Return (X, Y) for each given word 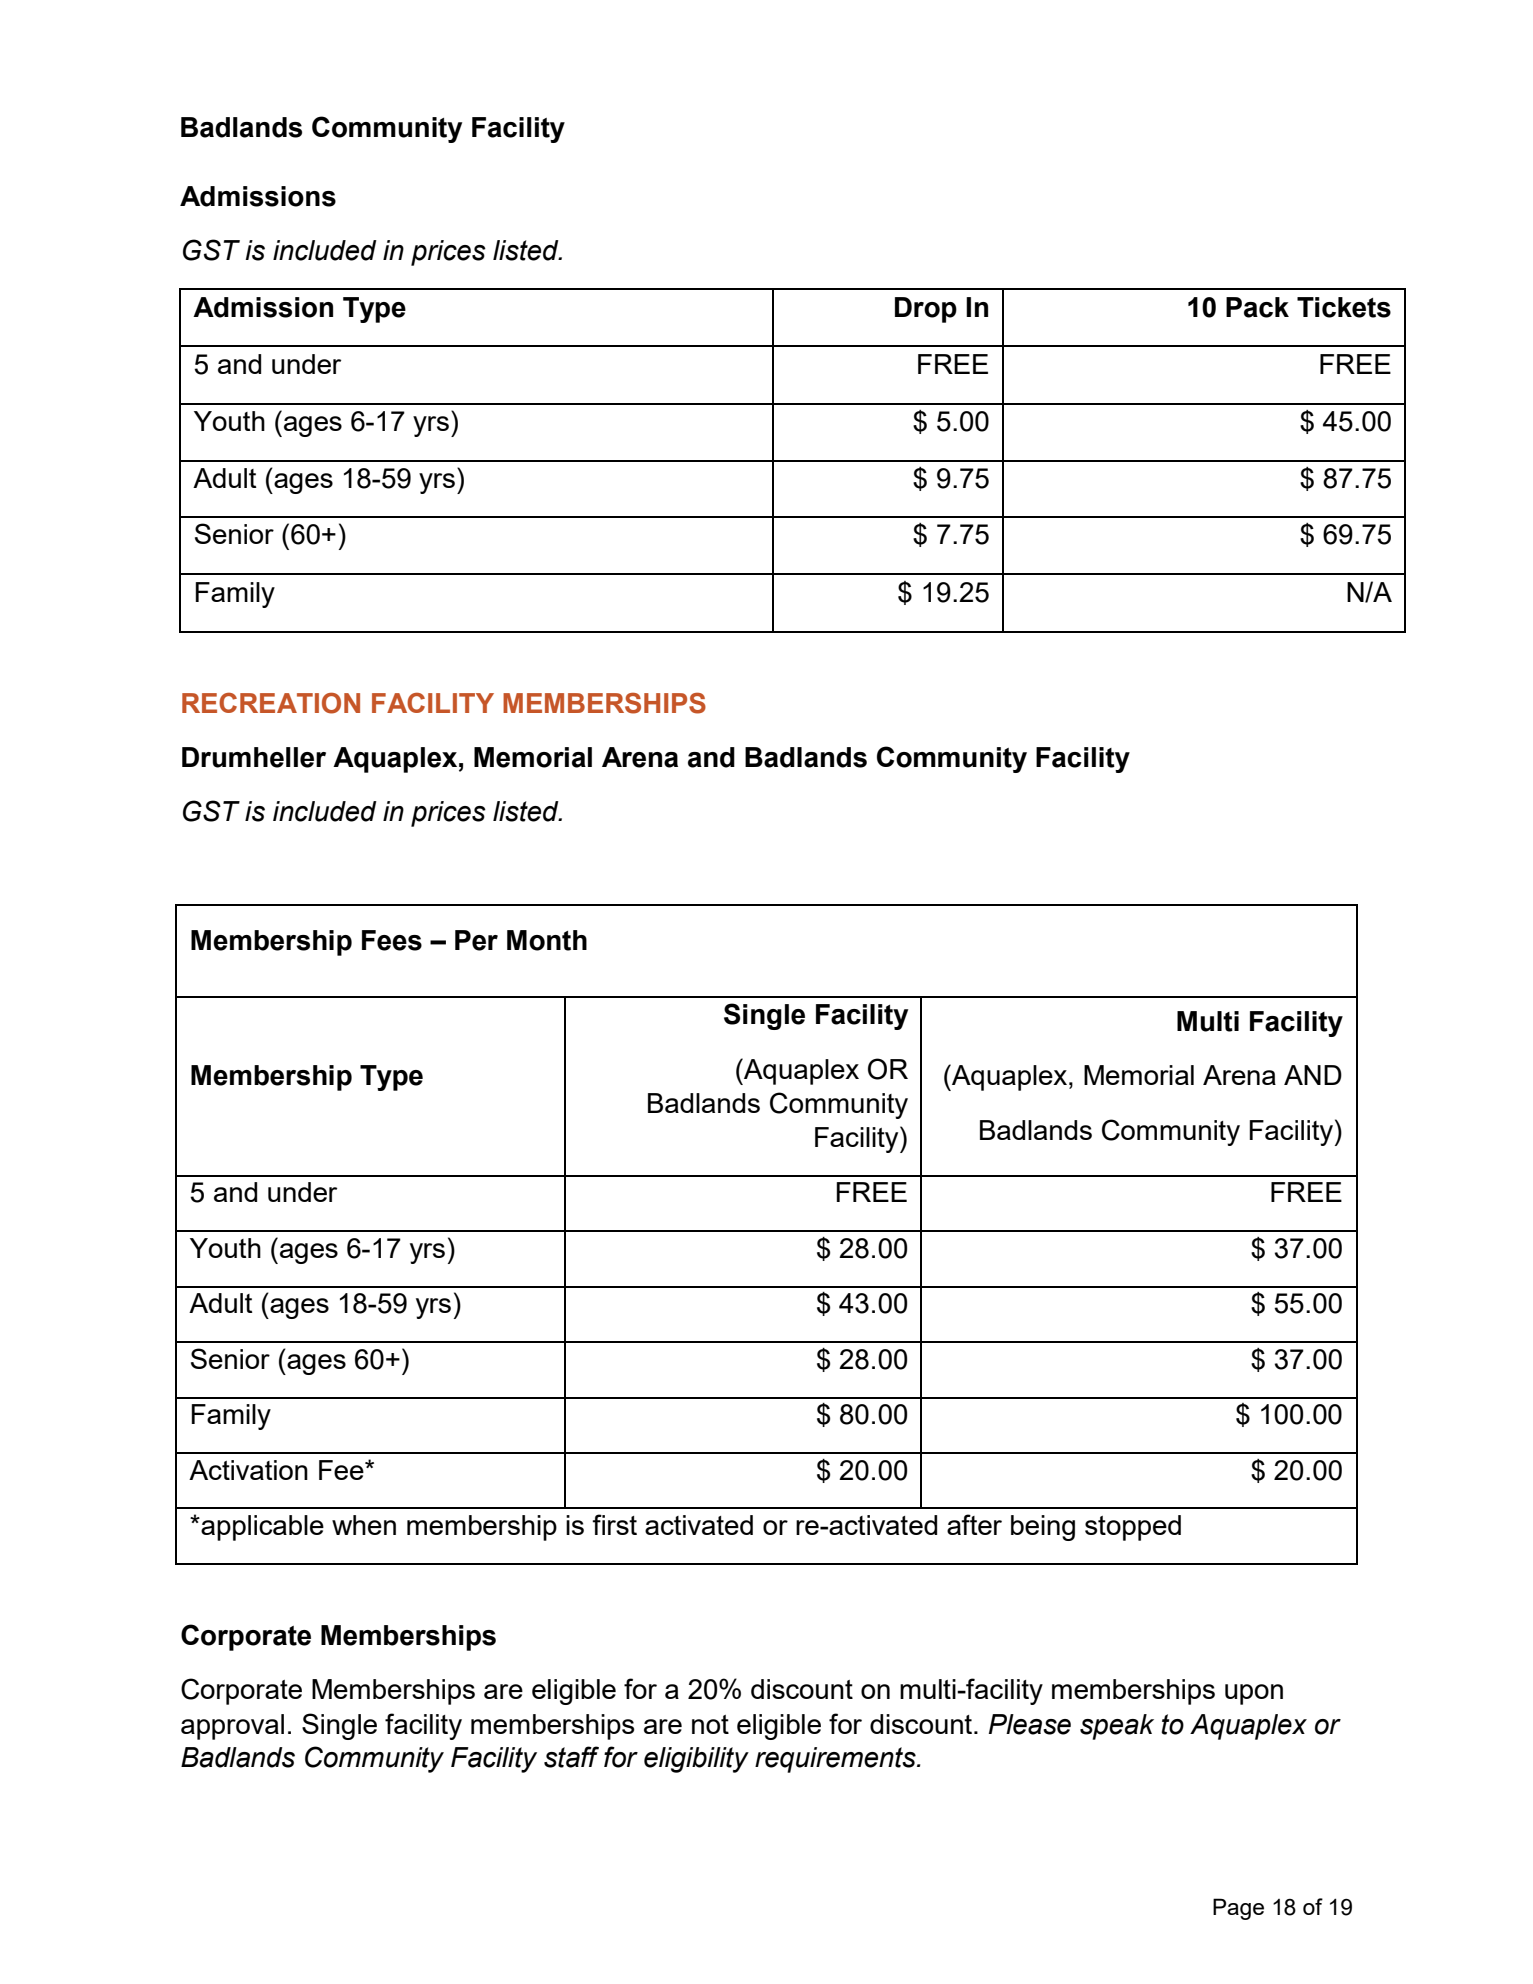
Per (476, 940)
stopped (1133, 1528)
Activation (248, 1470)
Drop (926, 310)
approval (232, 1727)
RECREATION (271, 703)
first (614, 1524)
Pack (1257, 307)
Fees (392, 940)
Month (547, 940)
